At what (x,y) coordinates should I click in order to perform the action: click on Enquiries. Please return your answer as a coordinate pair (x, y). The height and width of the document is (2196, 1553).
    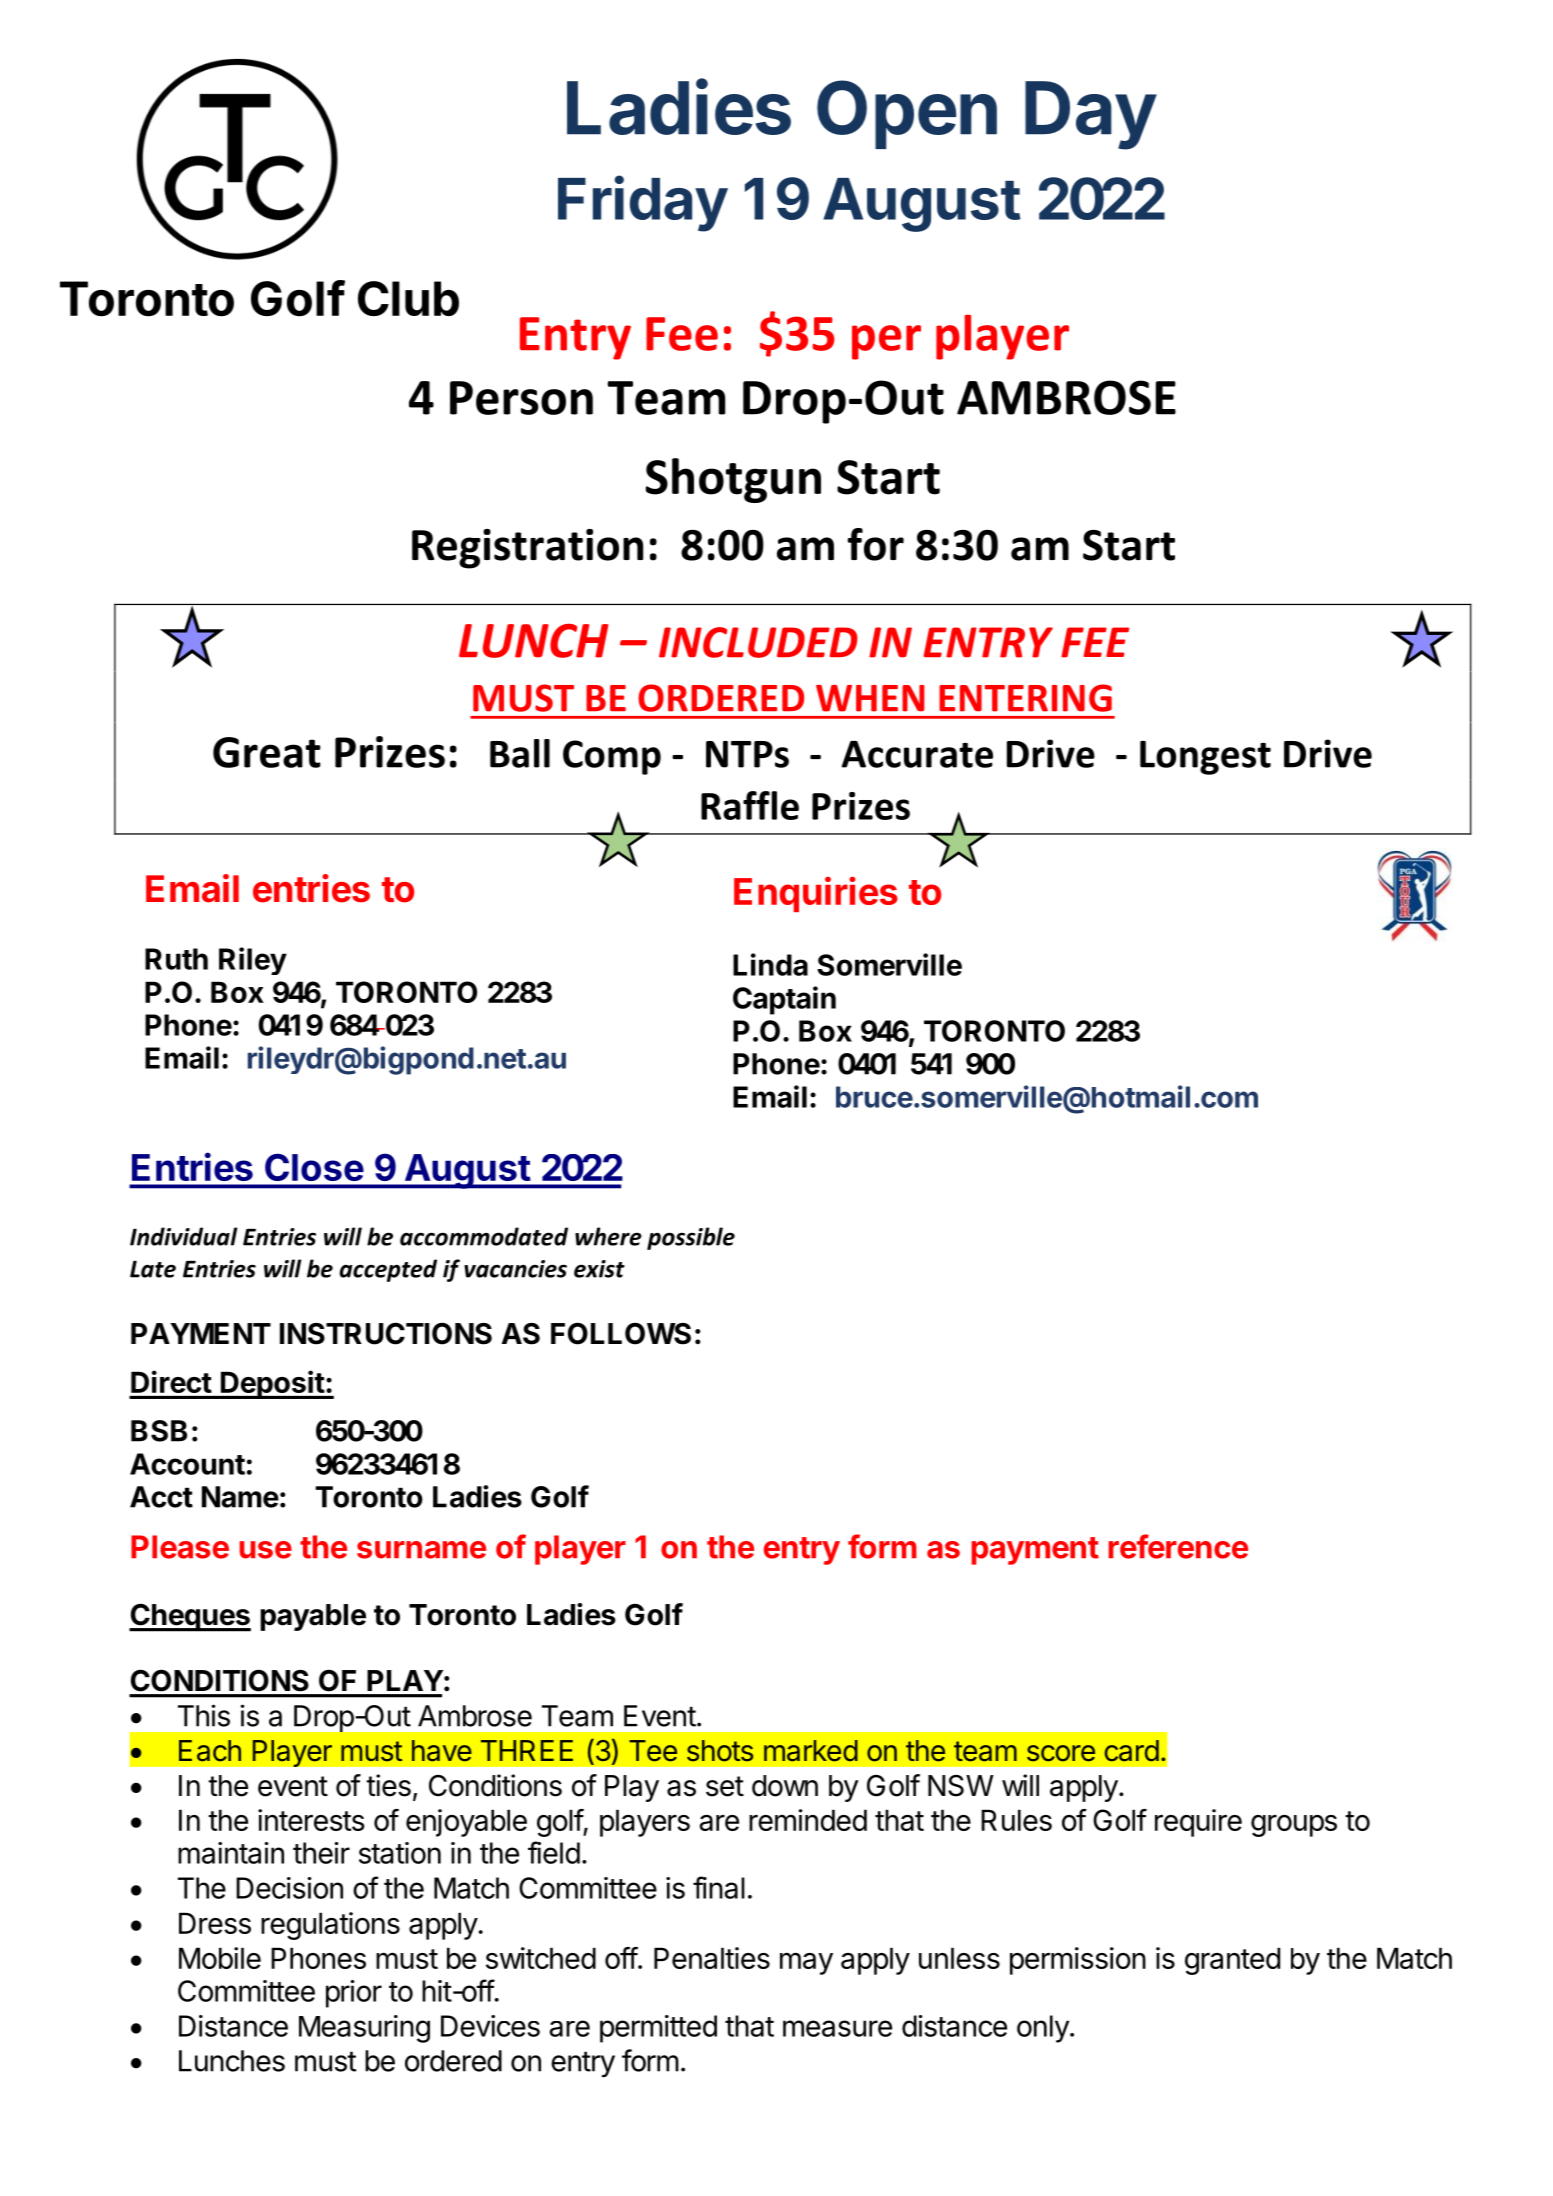
    Looking at the image, I should click on (816, 894).
